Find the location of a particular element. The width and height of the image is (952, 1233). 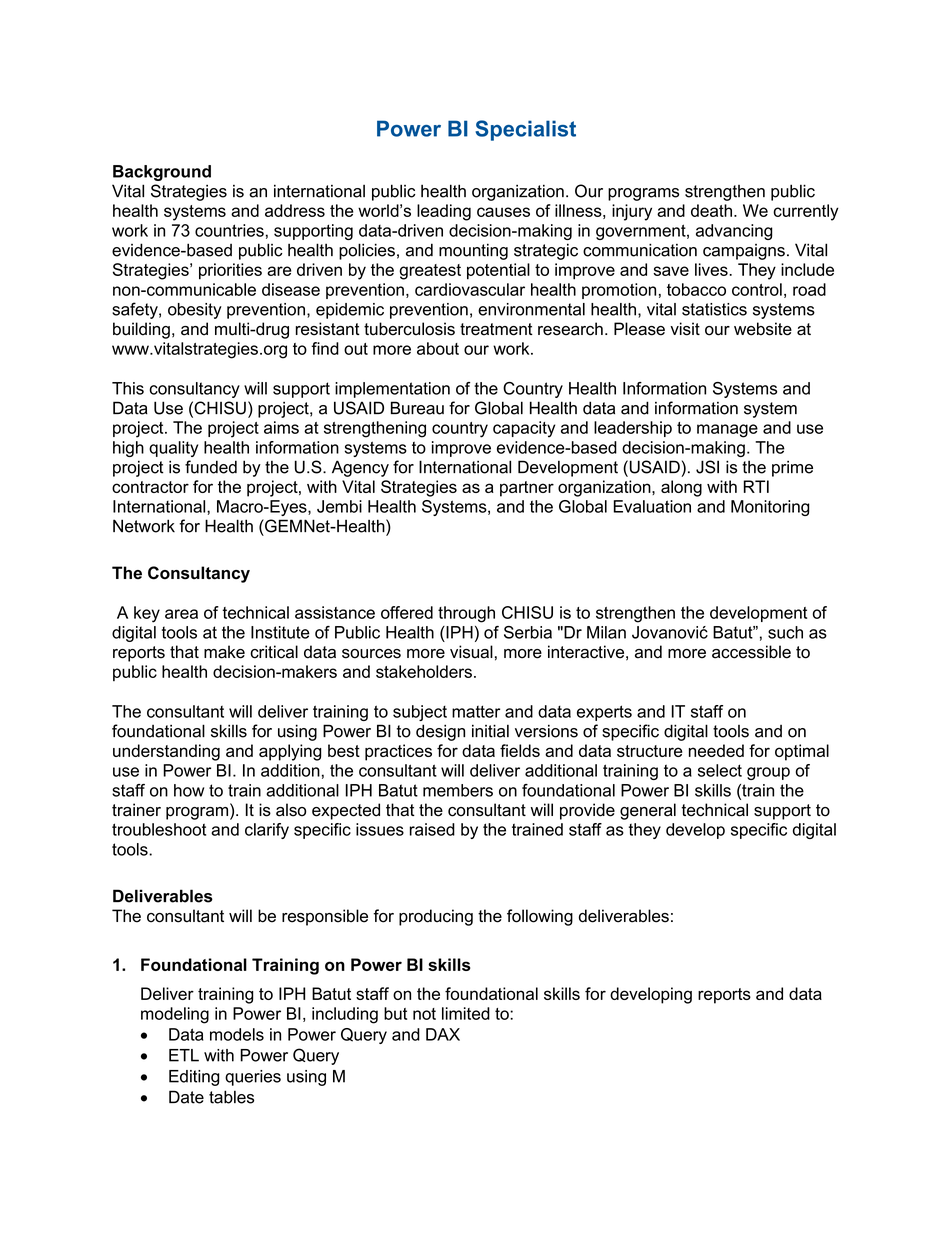

treatment is located at coordinates (496, 329).
